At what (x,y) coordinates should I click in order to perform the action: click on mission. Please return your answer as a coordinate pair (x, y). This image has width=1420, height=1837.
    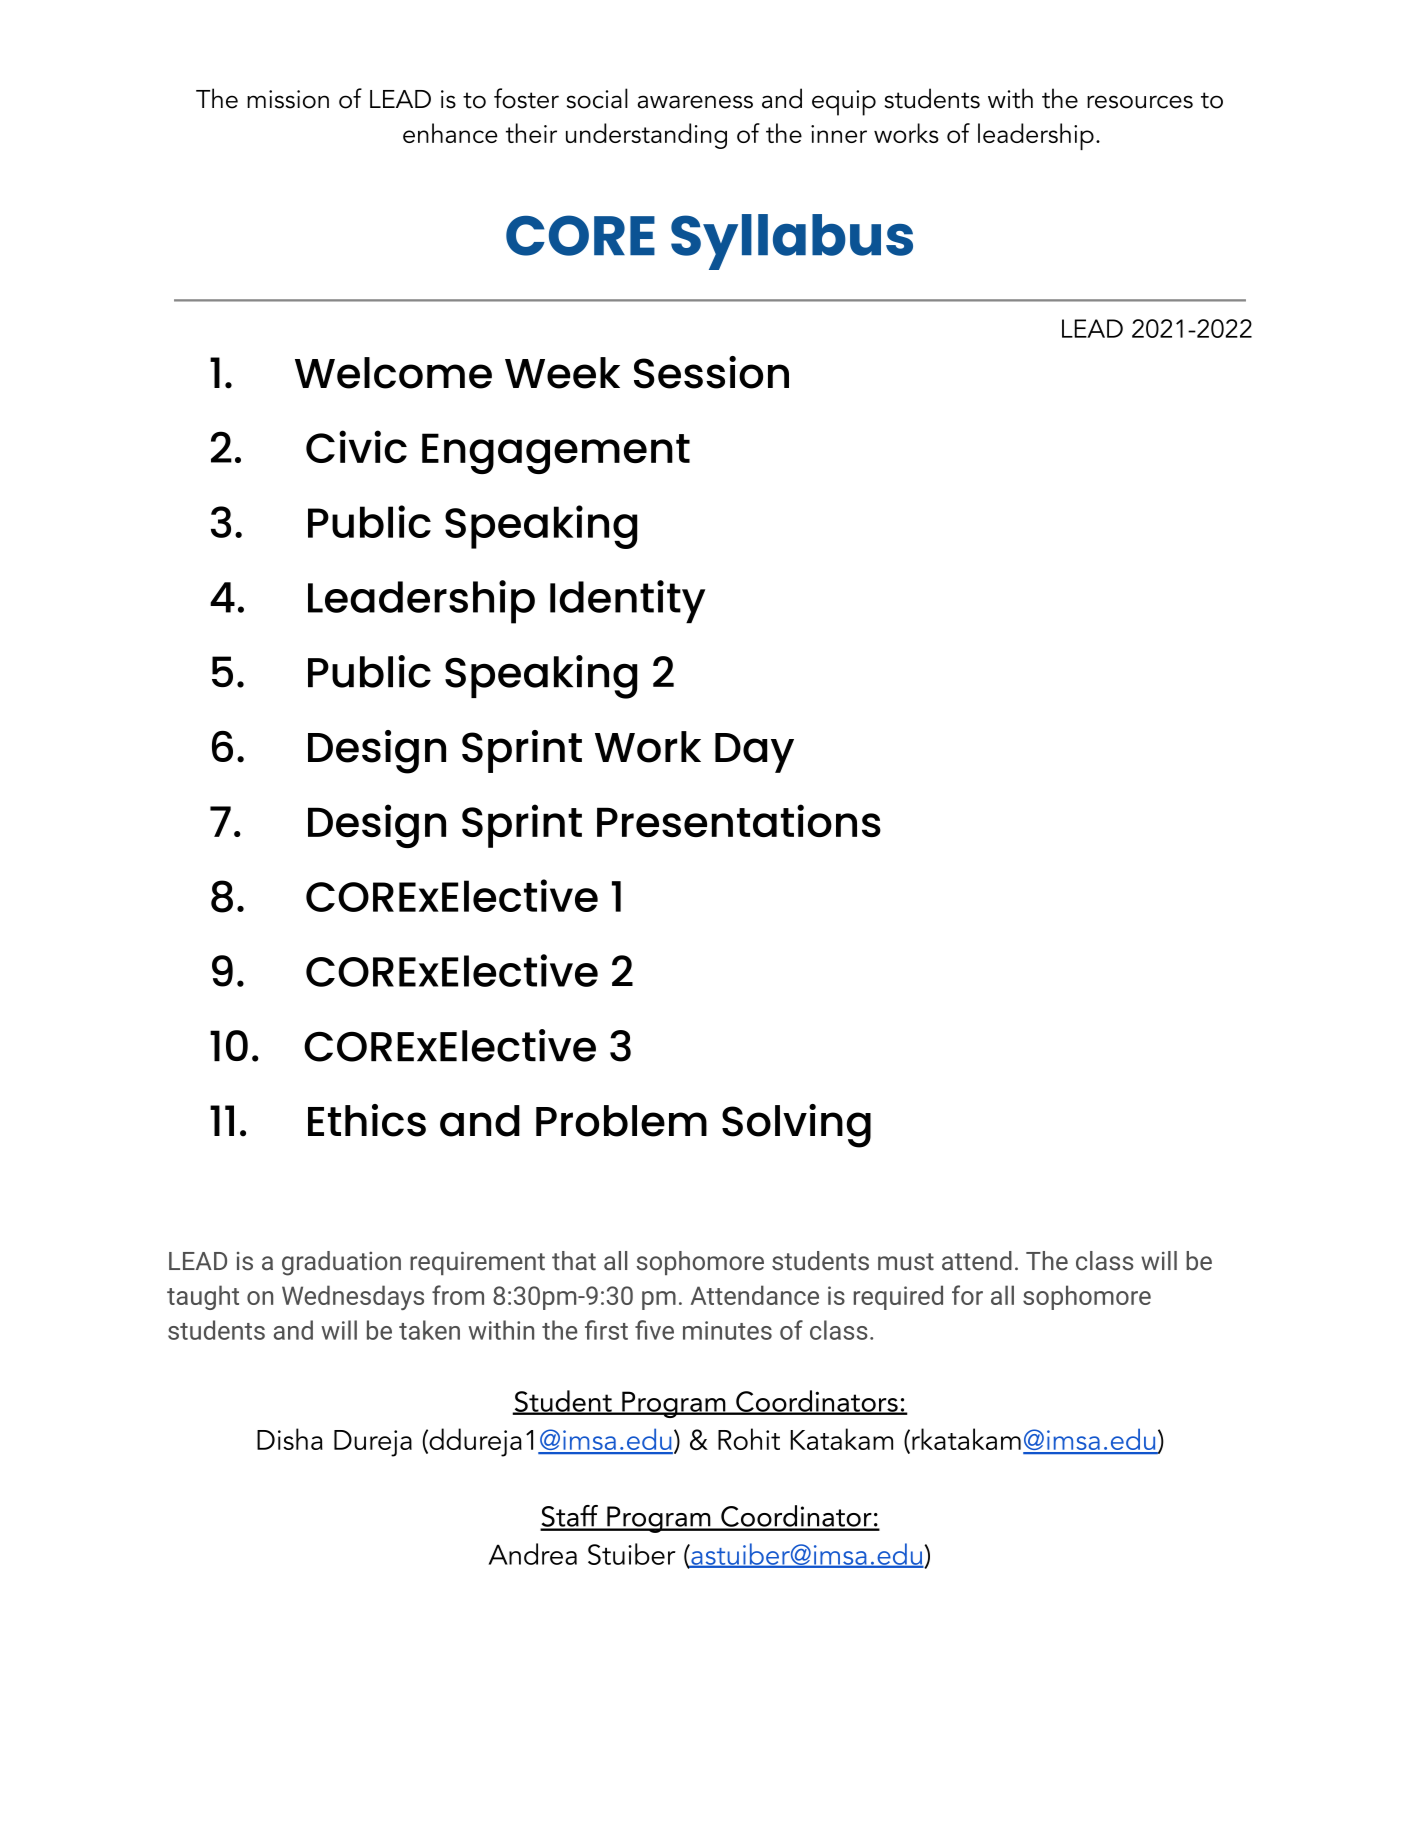
    Looking at the image, I should click on (288, 99).
